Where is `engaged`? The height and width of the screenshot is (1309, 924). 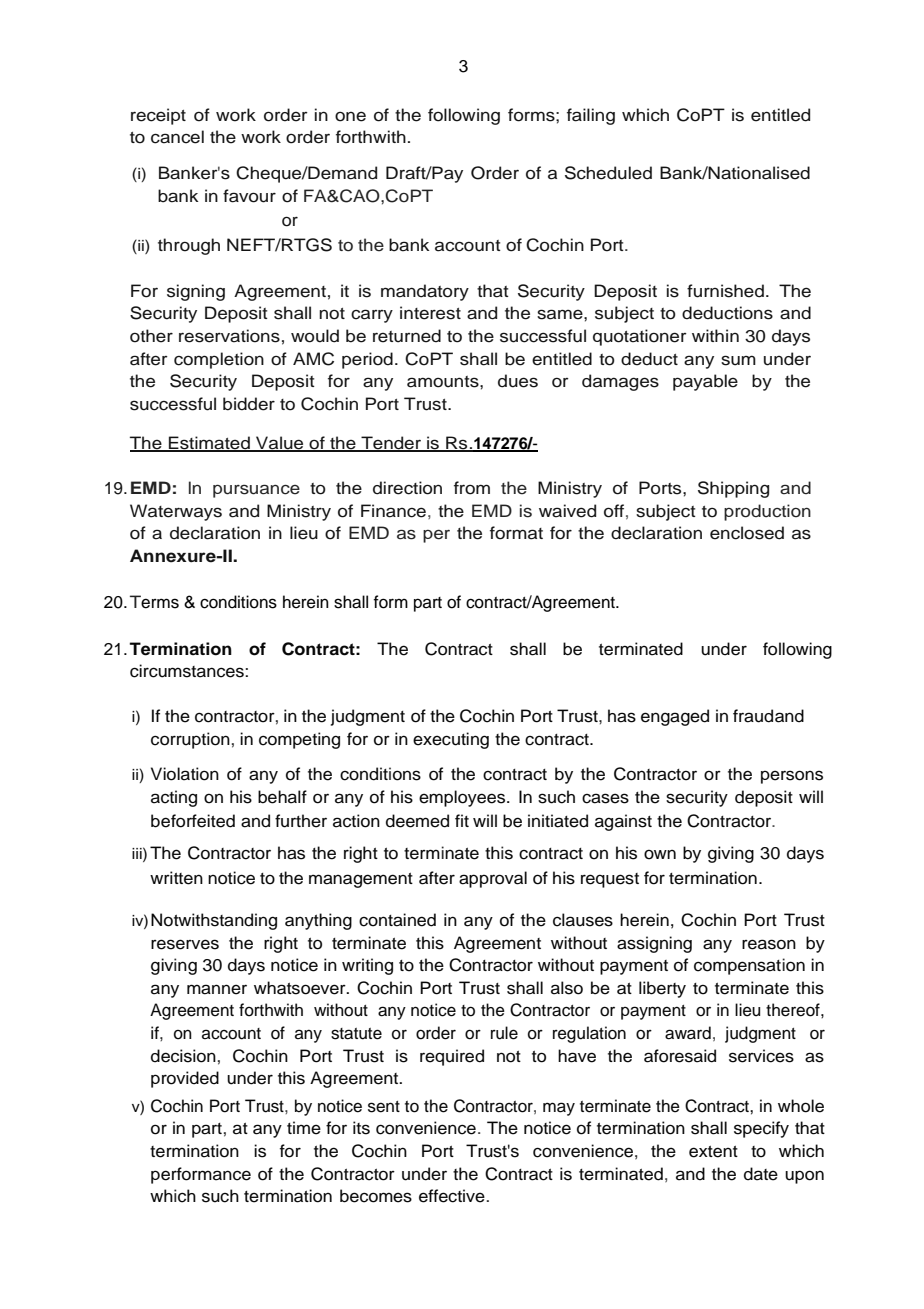
engaged is located at coordinates (675, 717).
